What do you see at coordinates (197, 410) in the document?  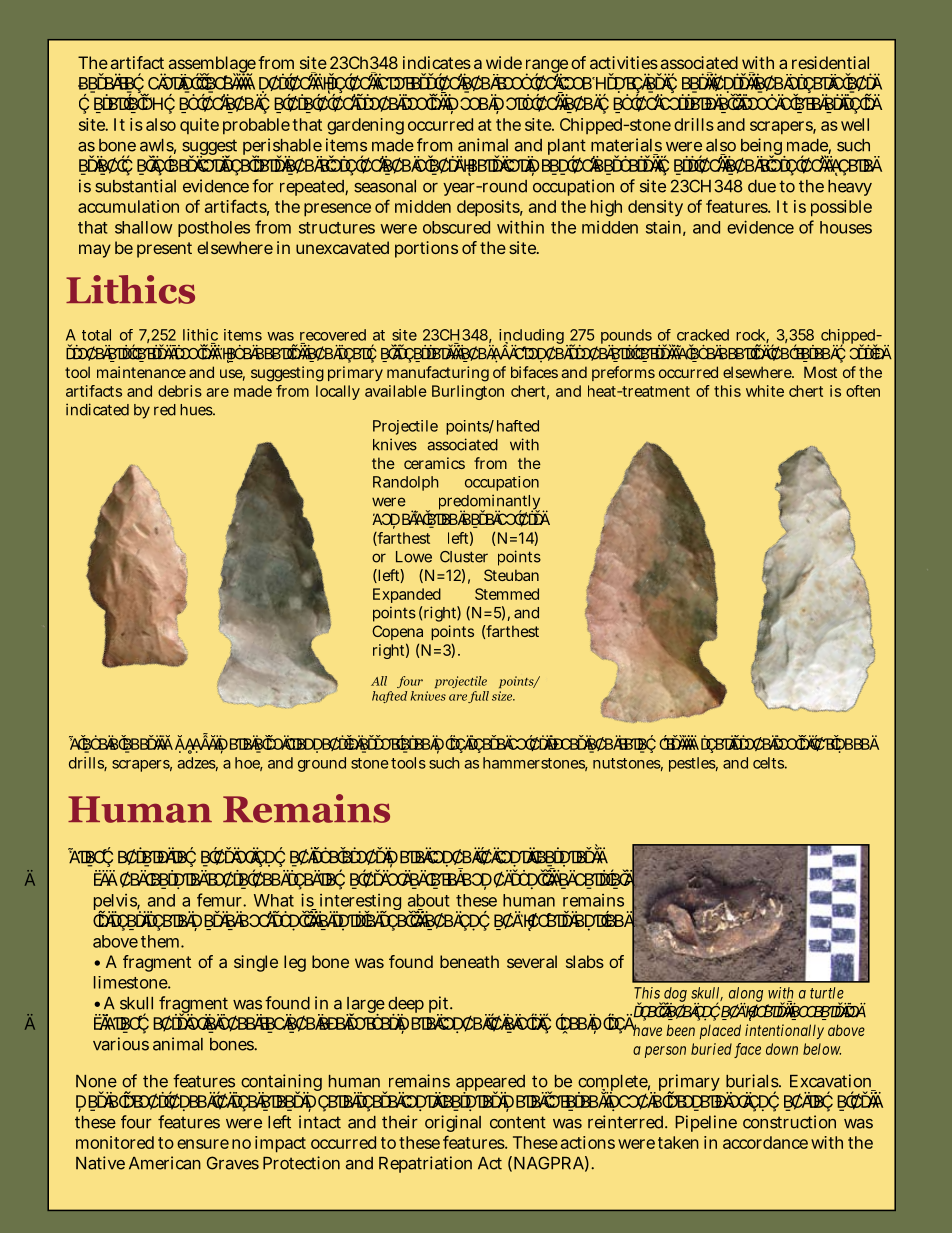 I see `hues` at bounding box center [197, 410].
